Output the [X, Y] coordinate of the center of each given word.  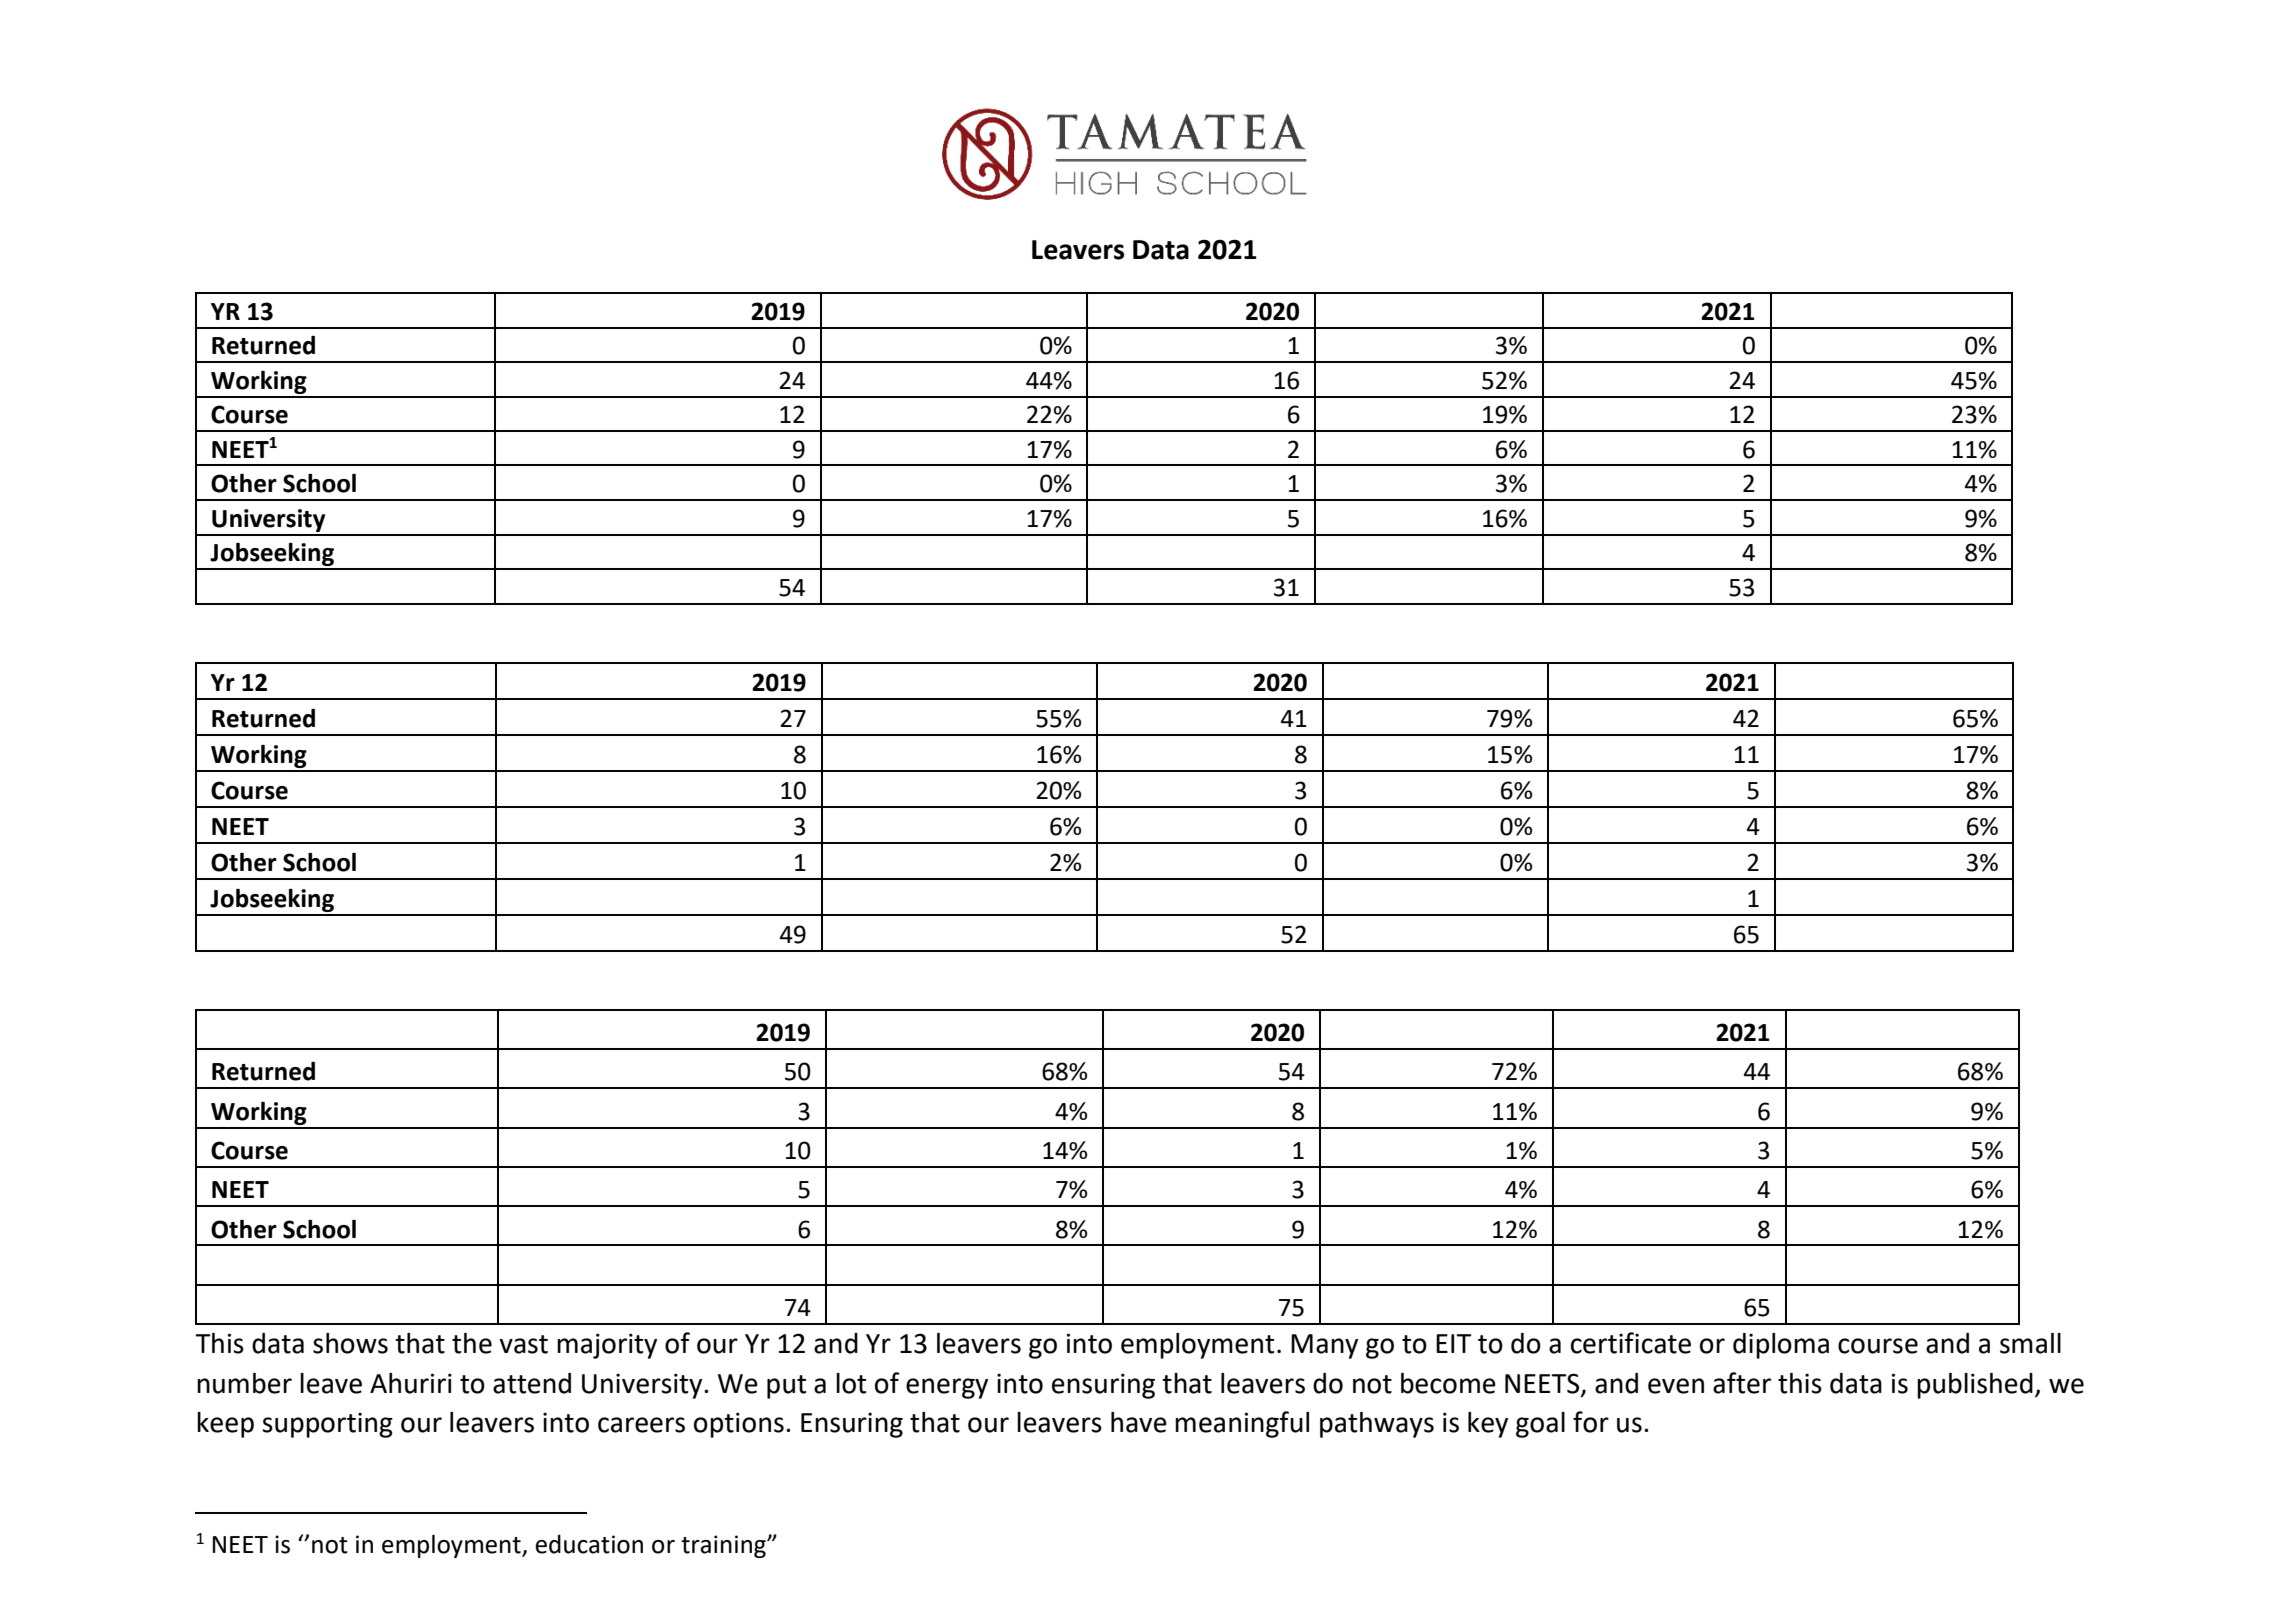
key [1488, 1425]
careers [641, 1425]
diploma [1781, 1346]
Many [1324, 1346]
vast [523, 1344]
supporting [327, 1425]
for [1591, 1422]
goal [1540, 1425]
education [589, 1544]
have [1139, 1422]
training [724, 1546]
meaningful [1242, 1424]
